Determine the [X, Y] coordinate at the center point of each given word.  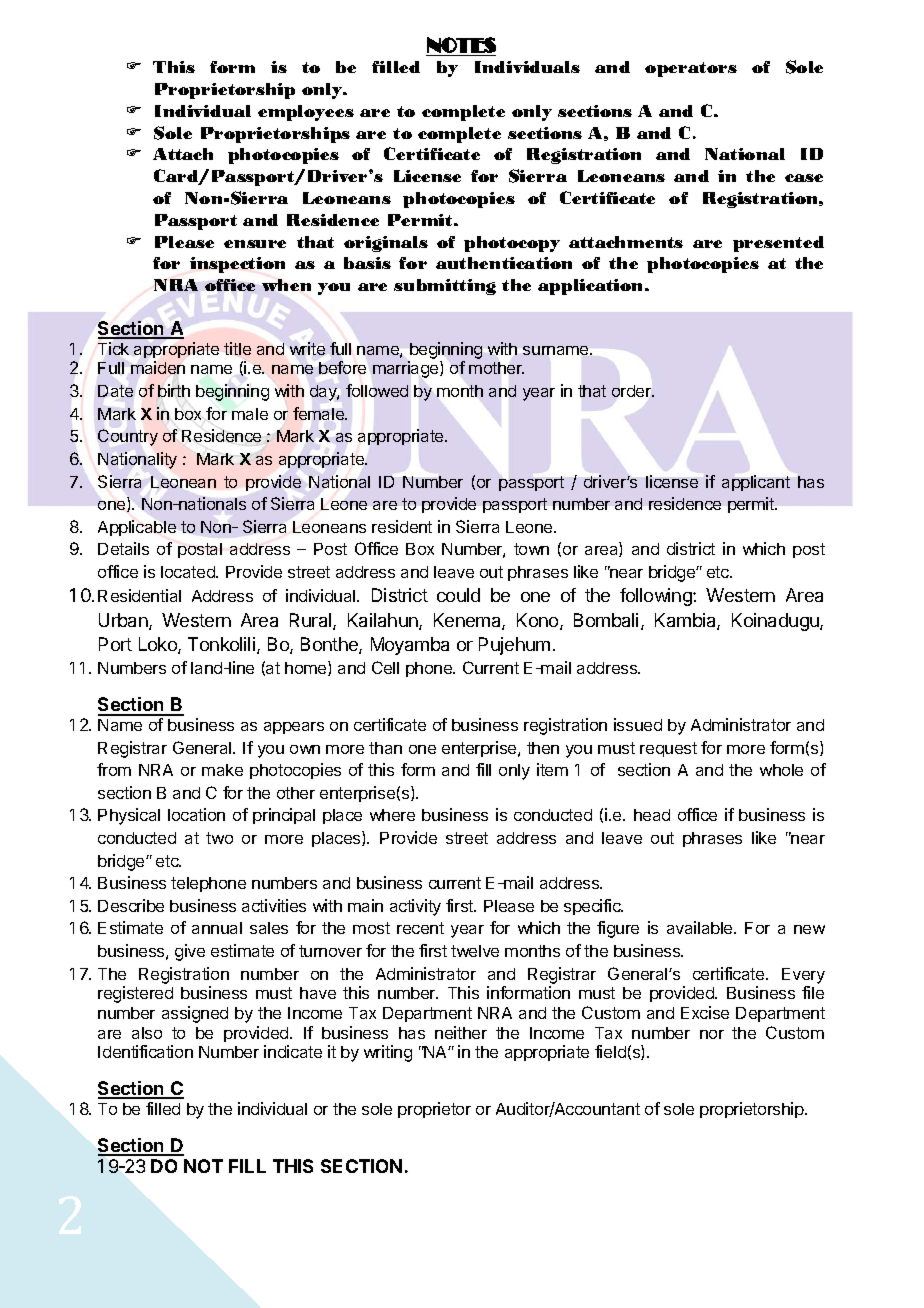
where [392, 815]
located [189, 572]
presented [778, 244]
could [458, 595]
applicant [756, 483]
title [237, 348]
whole [781, 770]
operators [691, 69]
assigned [195, 1014]
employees [306, 113]
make [222, 770]
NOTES [461, 45]
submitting [445, 287]
